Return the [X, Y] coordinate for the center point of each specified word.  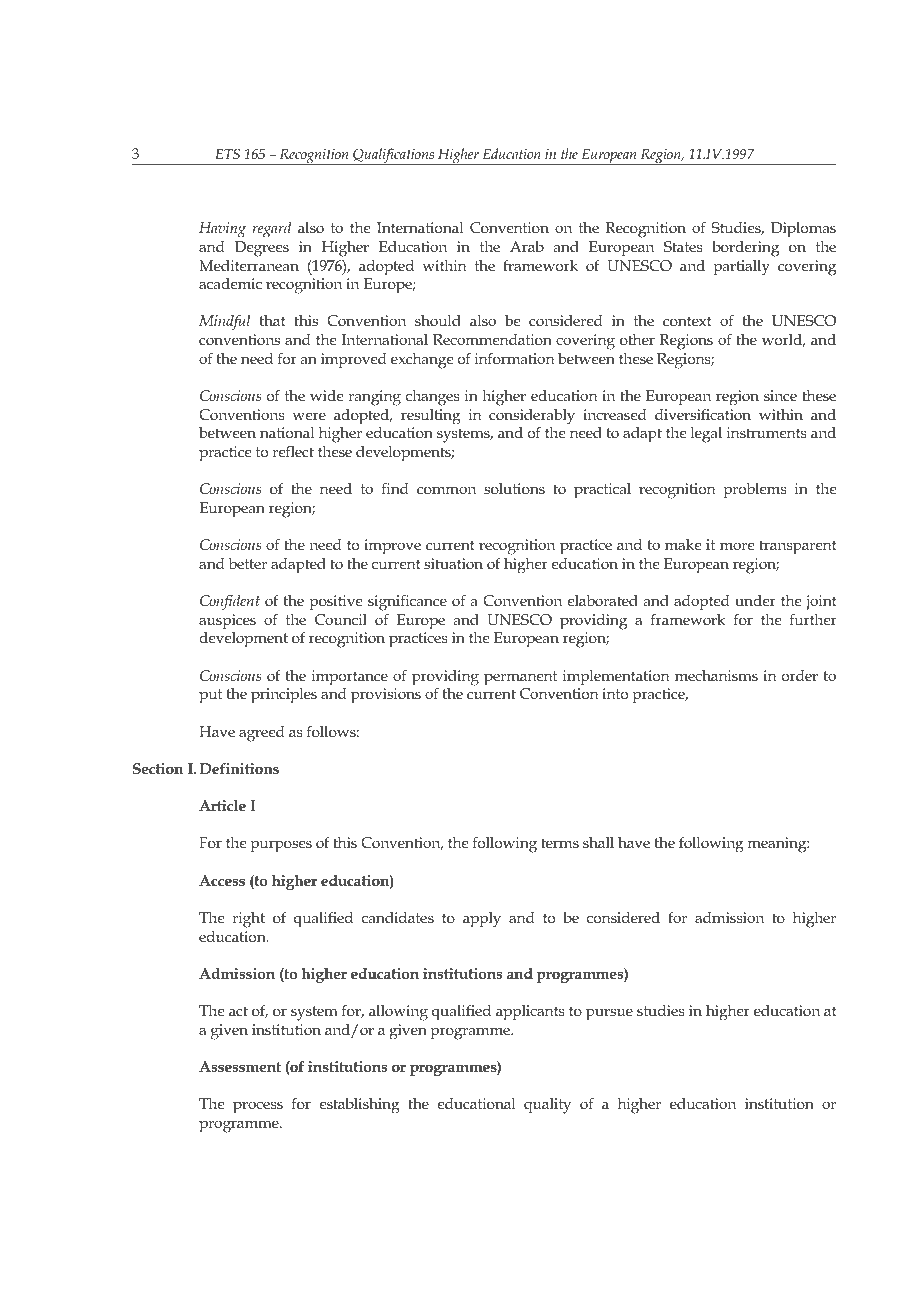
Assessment [240, 1066]
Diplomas [803, 229]
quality [547, 1106]
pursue [609, 1014]
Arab [527, 246]
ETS [227, 153]
